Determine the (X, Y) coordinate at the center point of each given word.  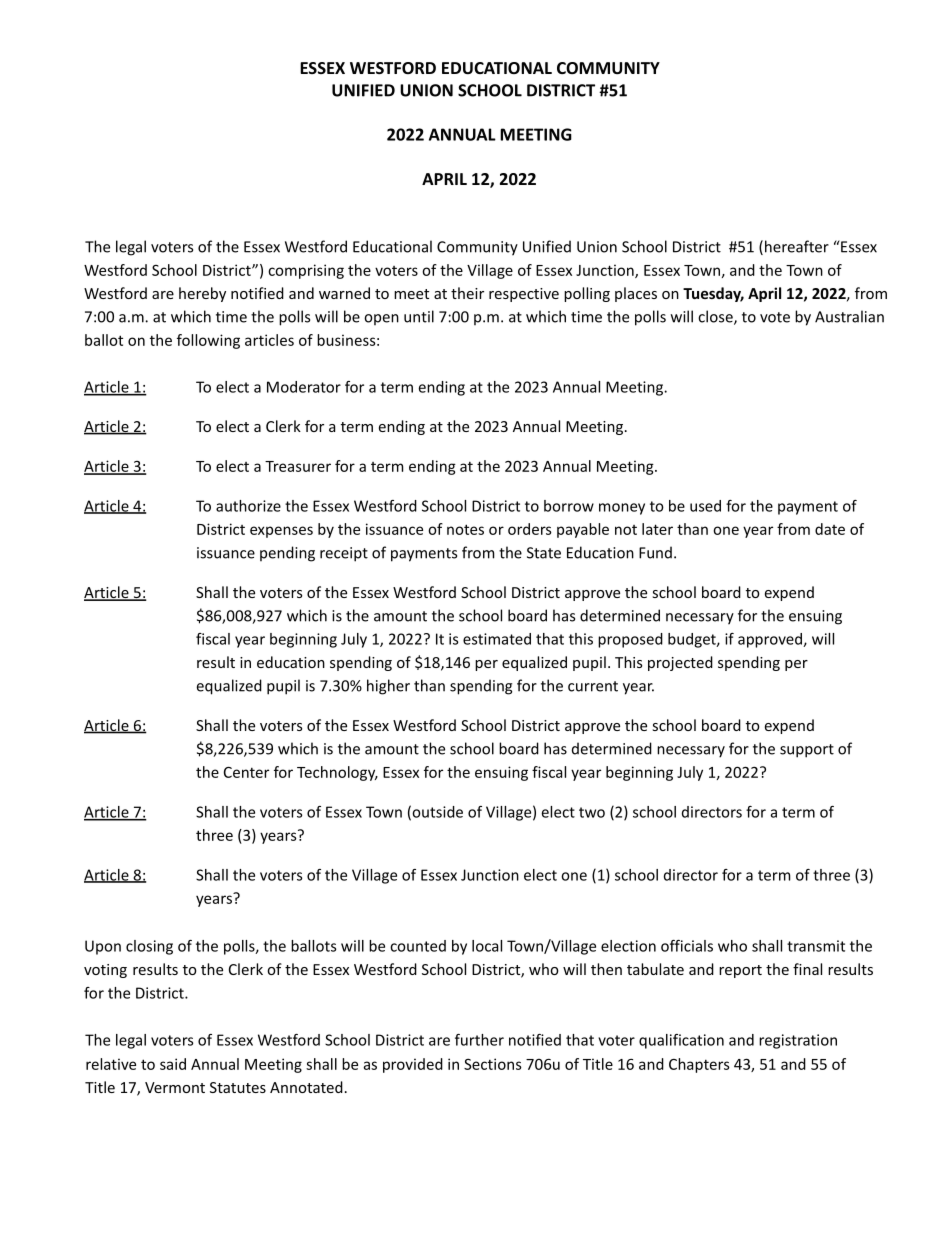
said (173, 1064)
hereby (202, 294)
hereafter (797, 246)
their (467, 293)
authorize (248, 506)
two (592, 812)
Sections (493, 1064)
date (830, 529)
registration (798, 1041)
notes (465, 529)
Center (246, 772)
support (807, 751)
